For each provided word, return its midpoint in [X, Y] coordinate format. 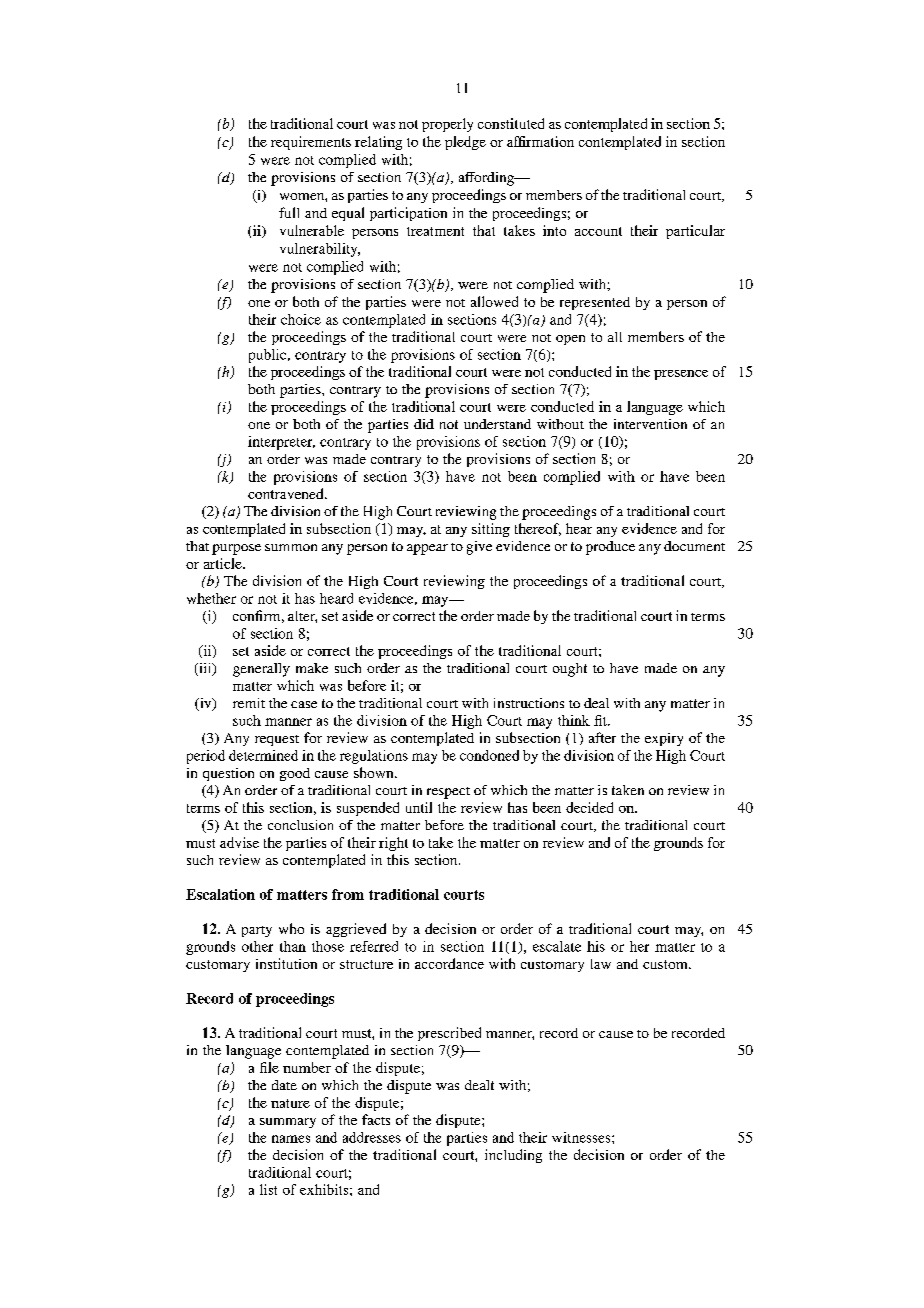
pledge [465, 143]
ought [570, 670]
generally [261, 670]
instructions [529, 703]
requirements [311, 143]
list [268, 1189]
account [598, 231]
